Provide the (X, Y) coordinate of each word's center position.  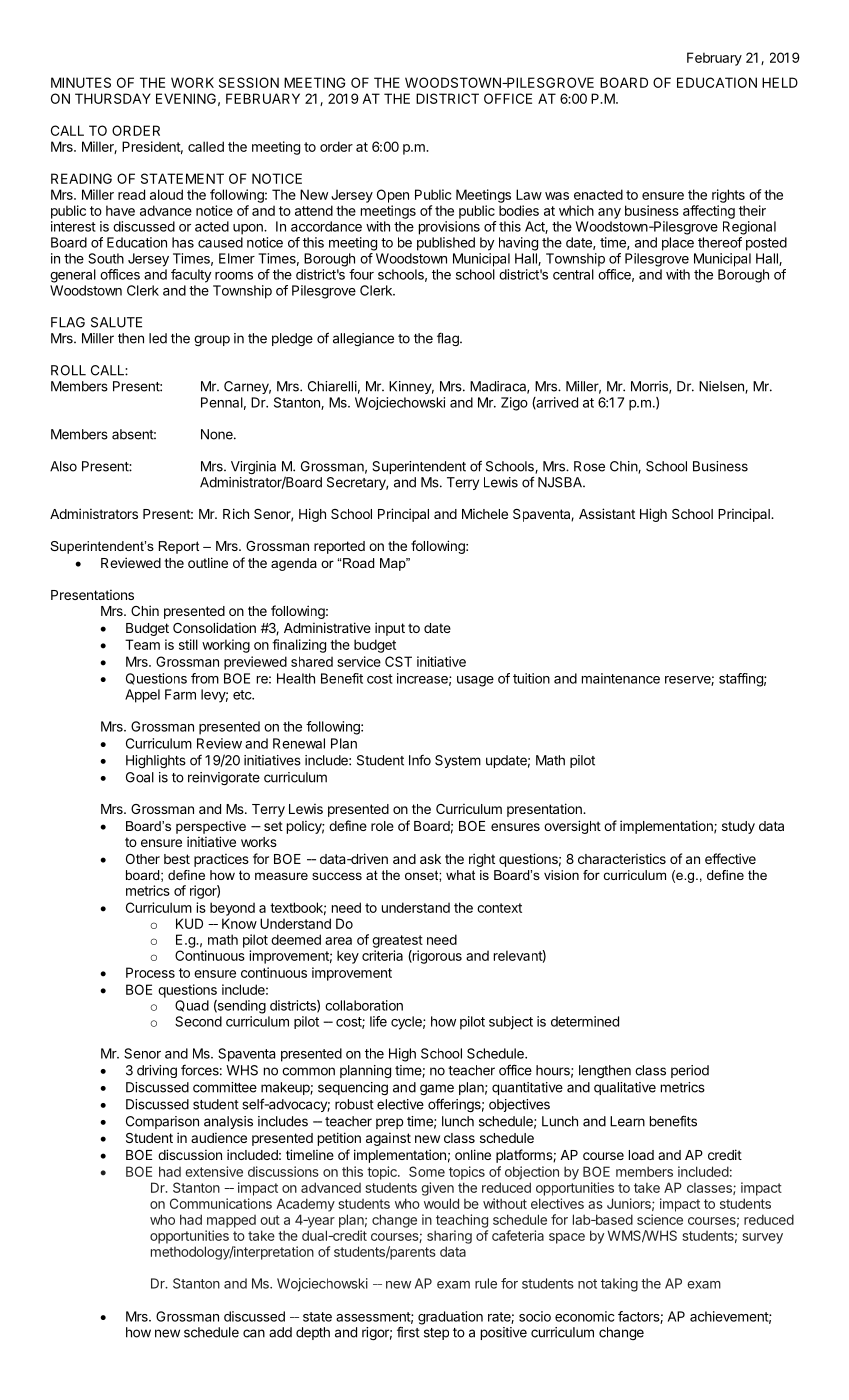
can (254, 1333)
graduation (450, 1318)
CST (398, 661)
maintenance (621, 678)
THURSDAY (113, 98)
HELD (780, 82)
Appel (142, 696)
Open (393, 196)
